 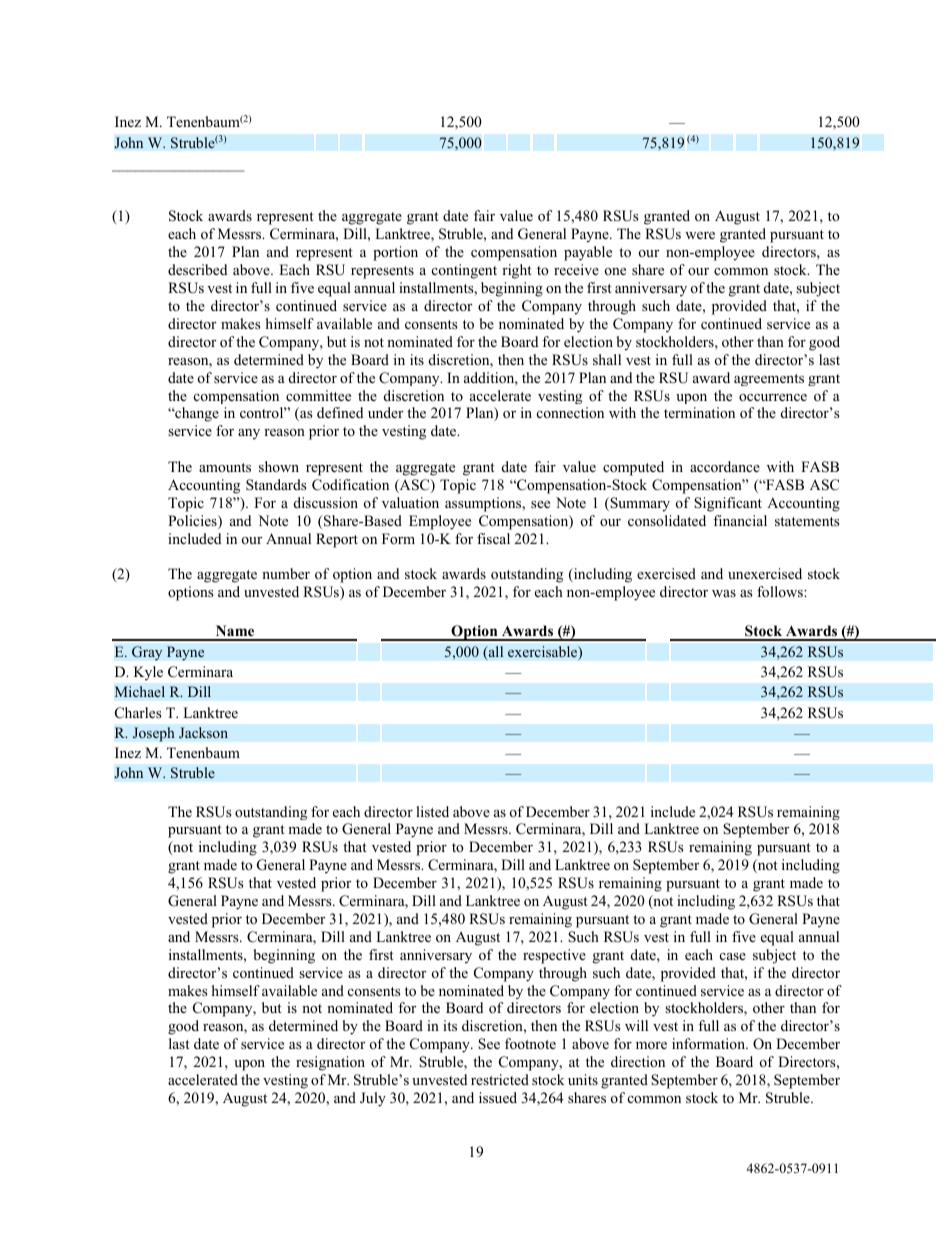 I want to click on number, so click(x=286, y=573).
